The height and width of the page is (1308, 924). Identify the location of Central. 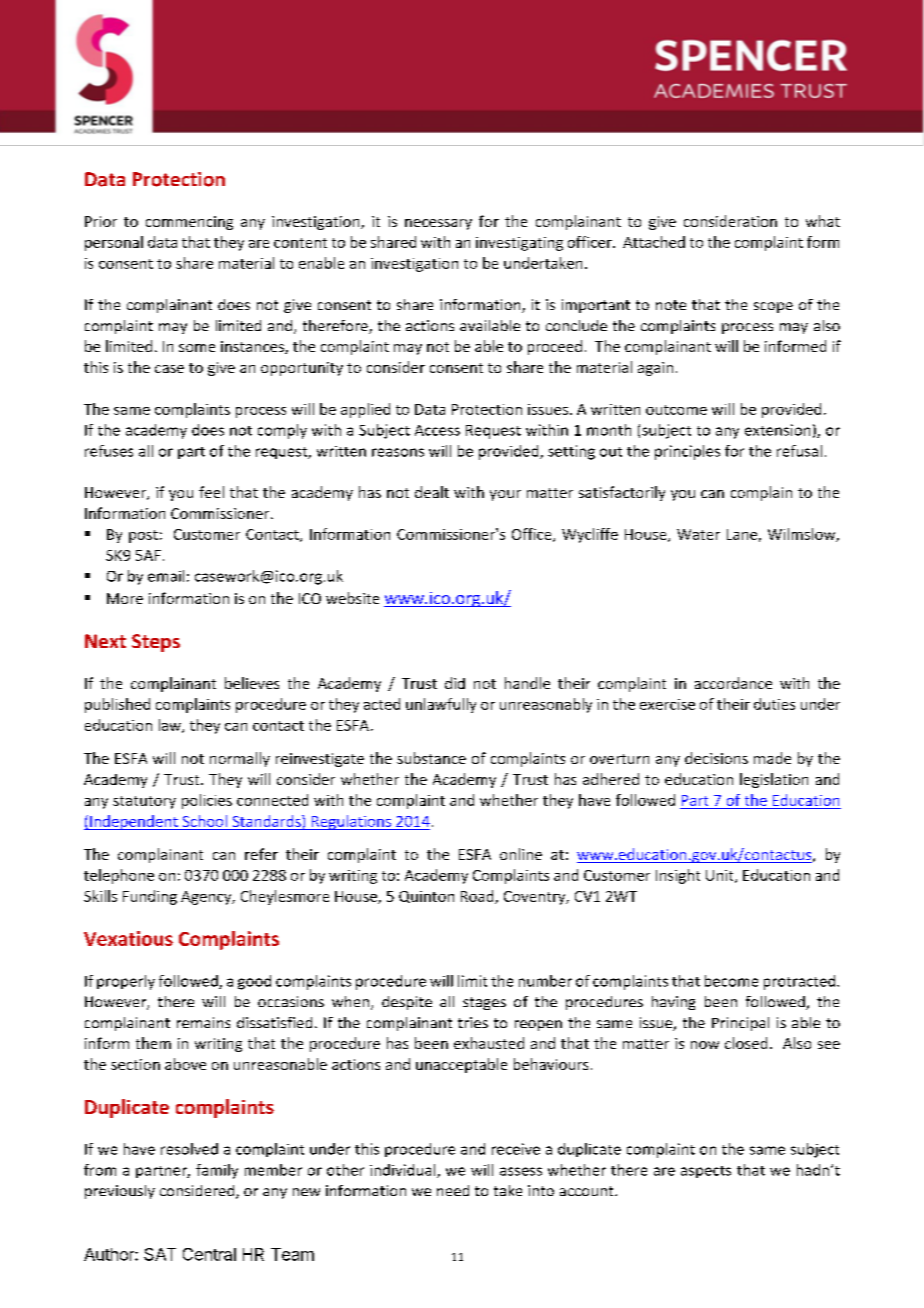
(209, 1254).
